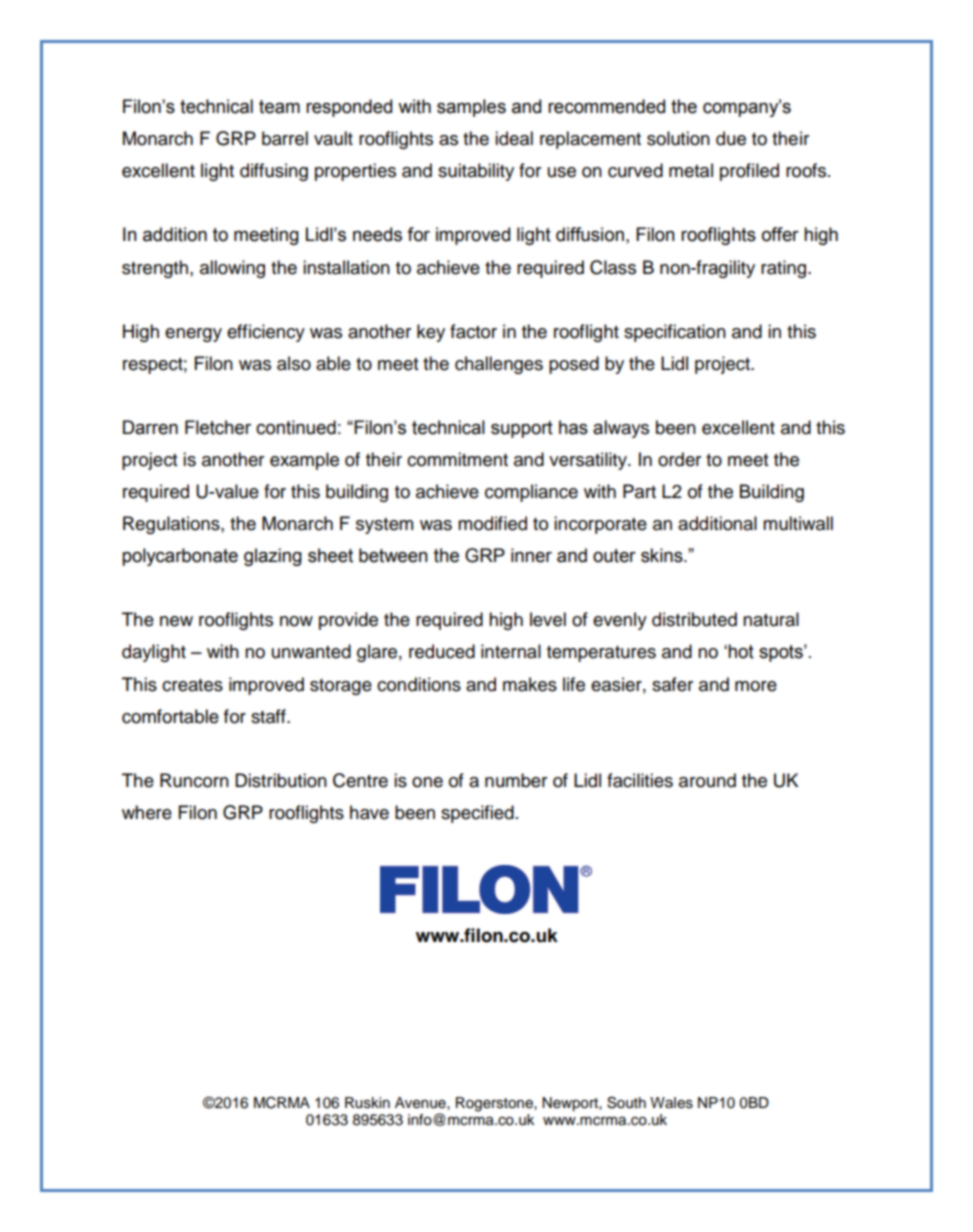  What do you see at coordinates (285, 138) in the page?
I see `barrel` at bounding box center [285, 138].
